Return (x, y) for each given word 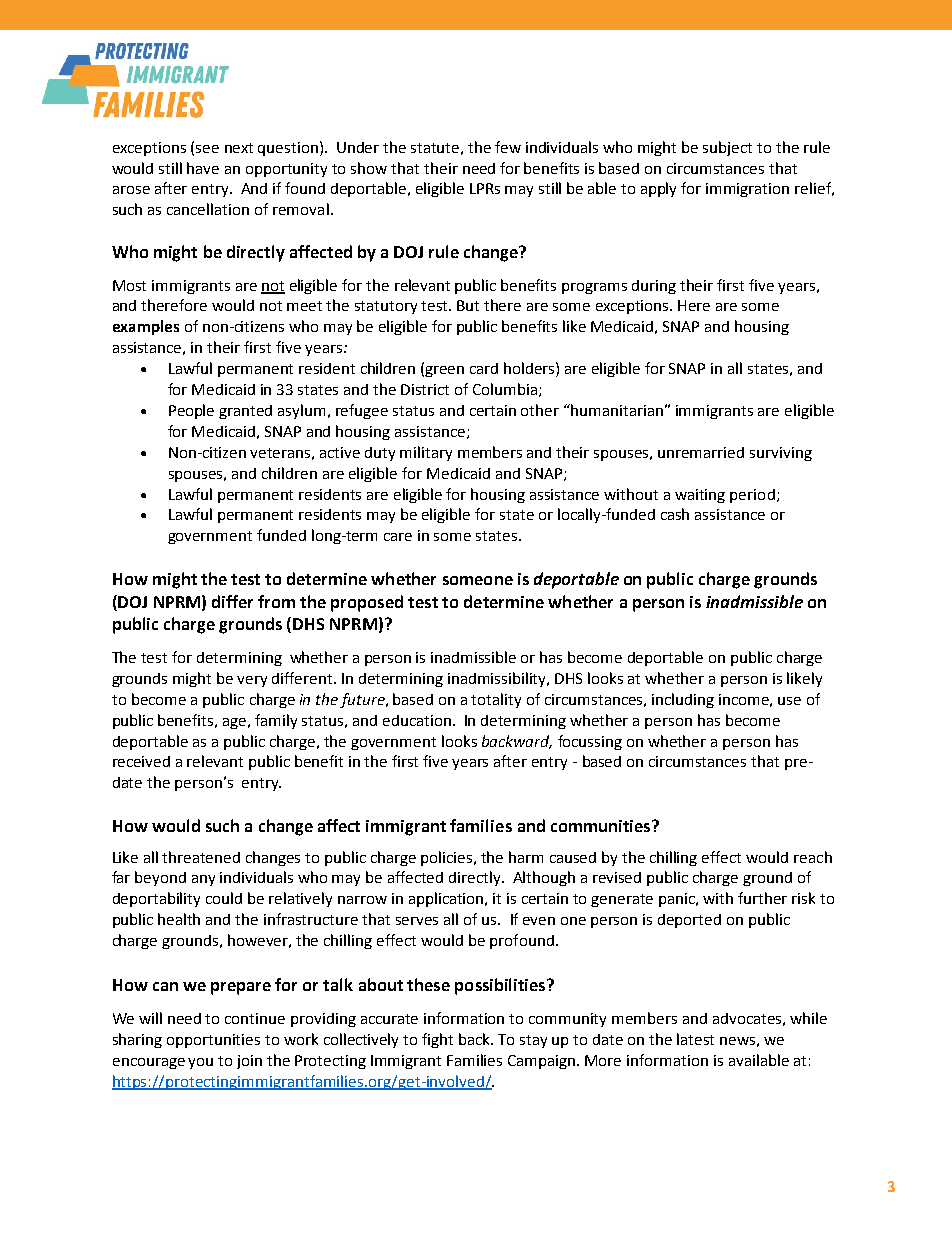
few (508, 147)
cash (675, 514)
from (276, 601)
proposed (367, 603)
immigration (747, 190)
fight (437, 1040)
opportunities (213, 1041)
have (203, 168)
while (808, 1018)
